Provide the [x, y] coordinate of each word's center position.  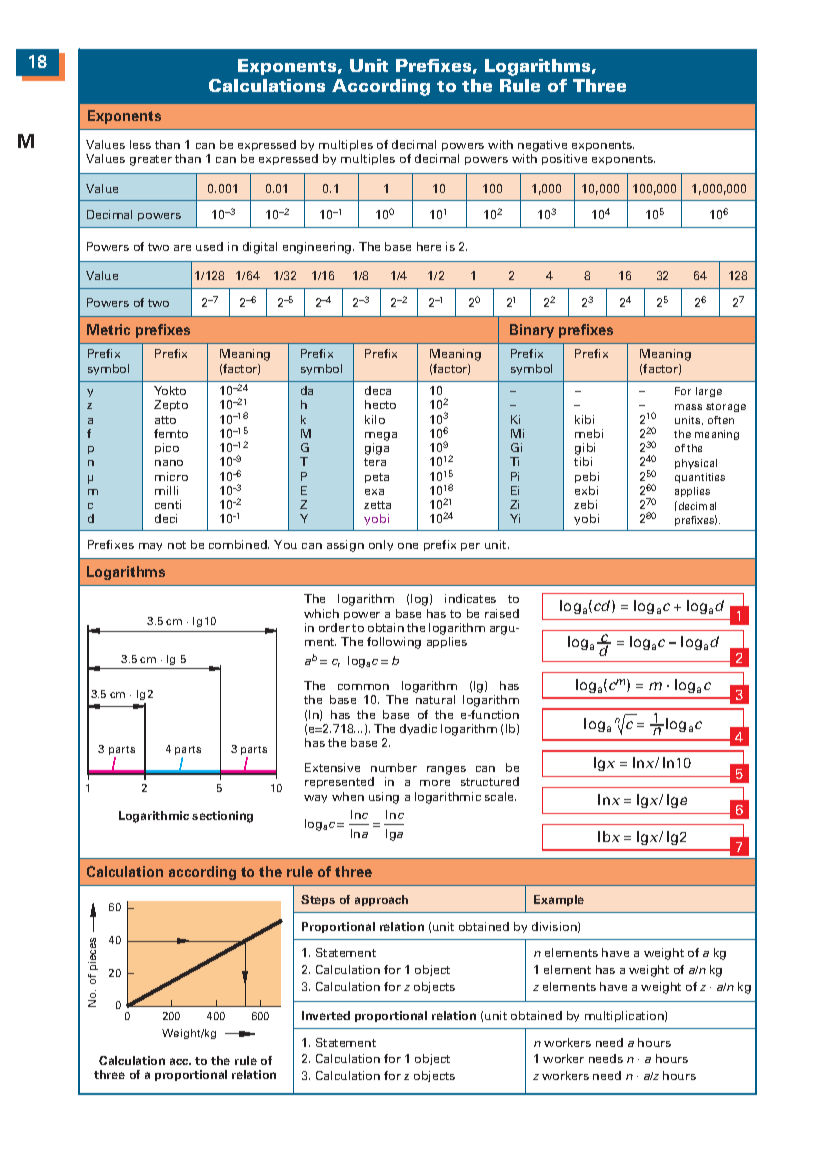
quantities [700, 478]
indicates [470, 598]
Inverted [326, 1015]
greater [151, 160]
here [429, 246]
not [177, 545]
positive [564, 159]
